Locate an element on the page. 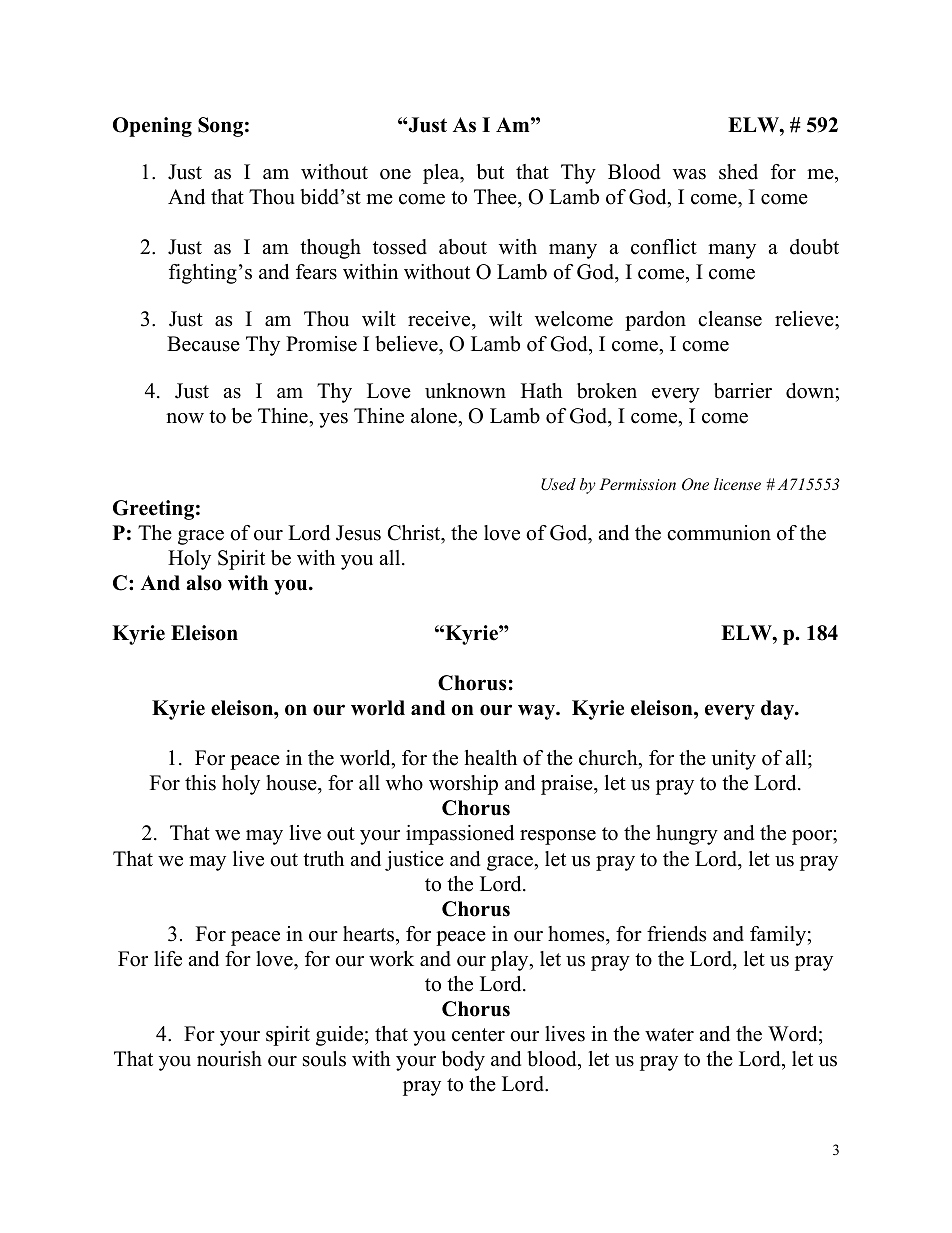 The width and height of the image is (952, 1233). way is located at coordinates (538, 712).
